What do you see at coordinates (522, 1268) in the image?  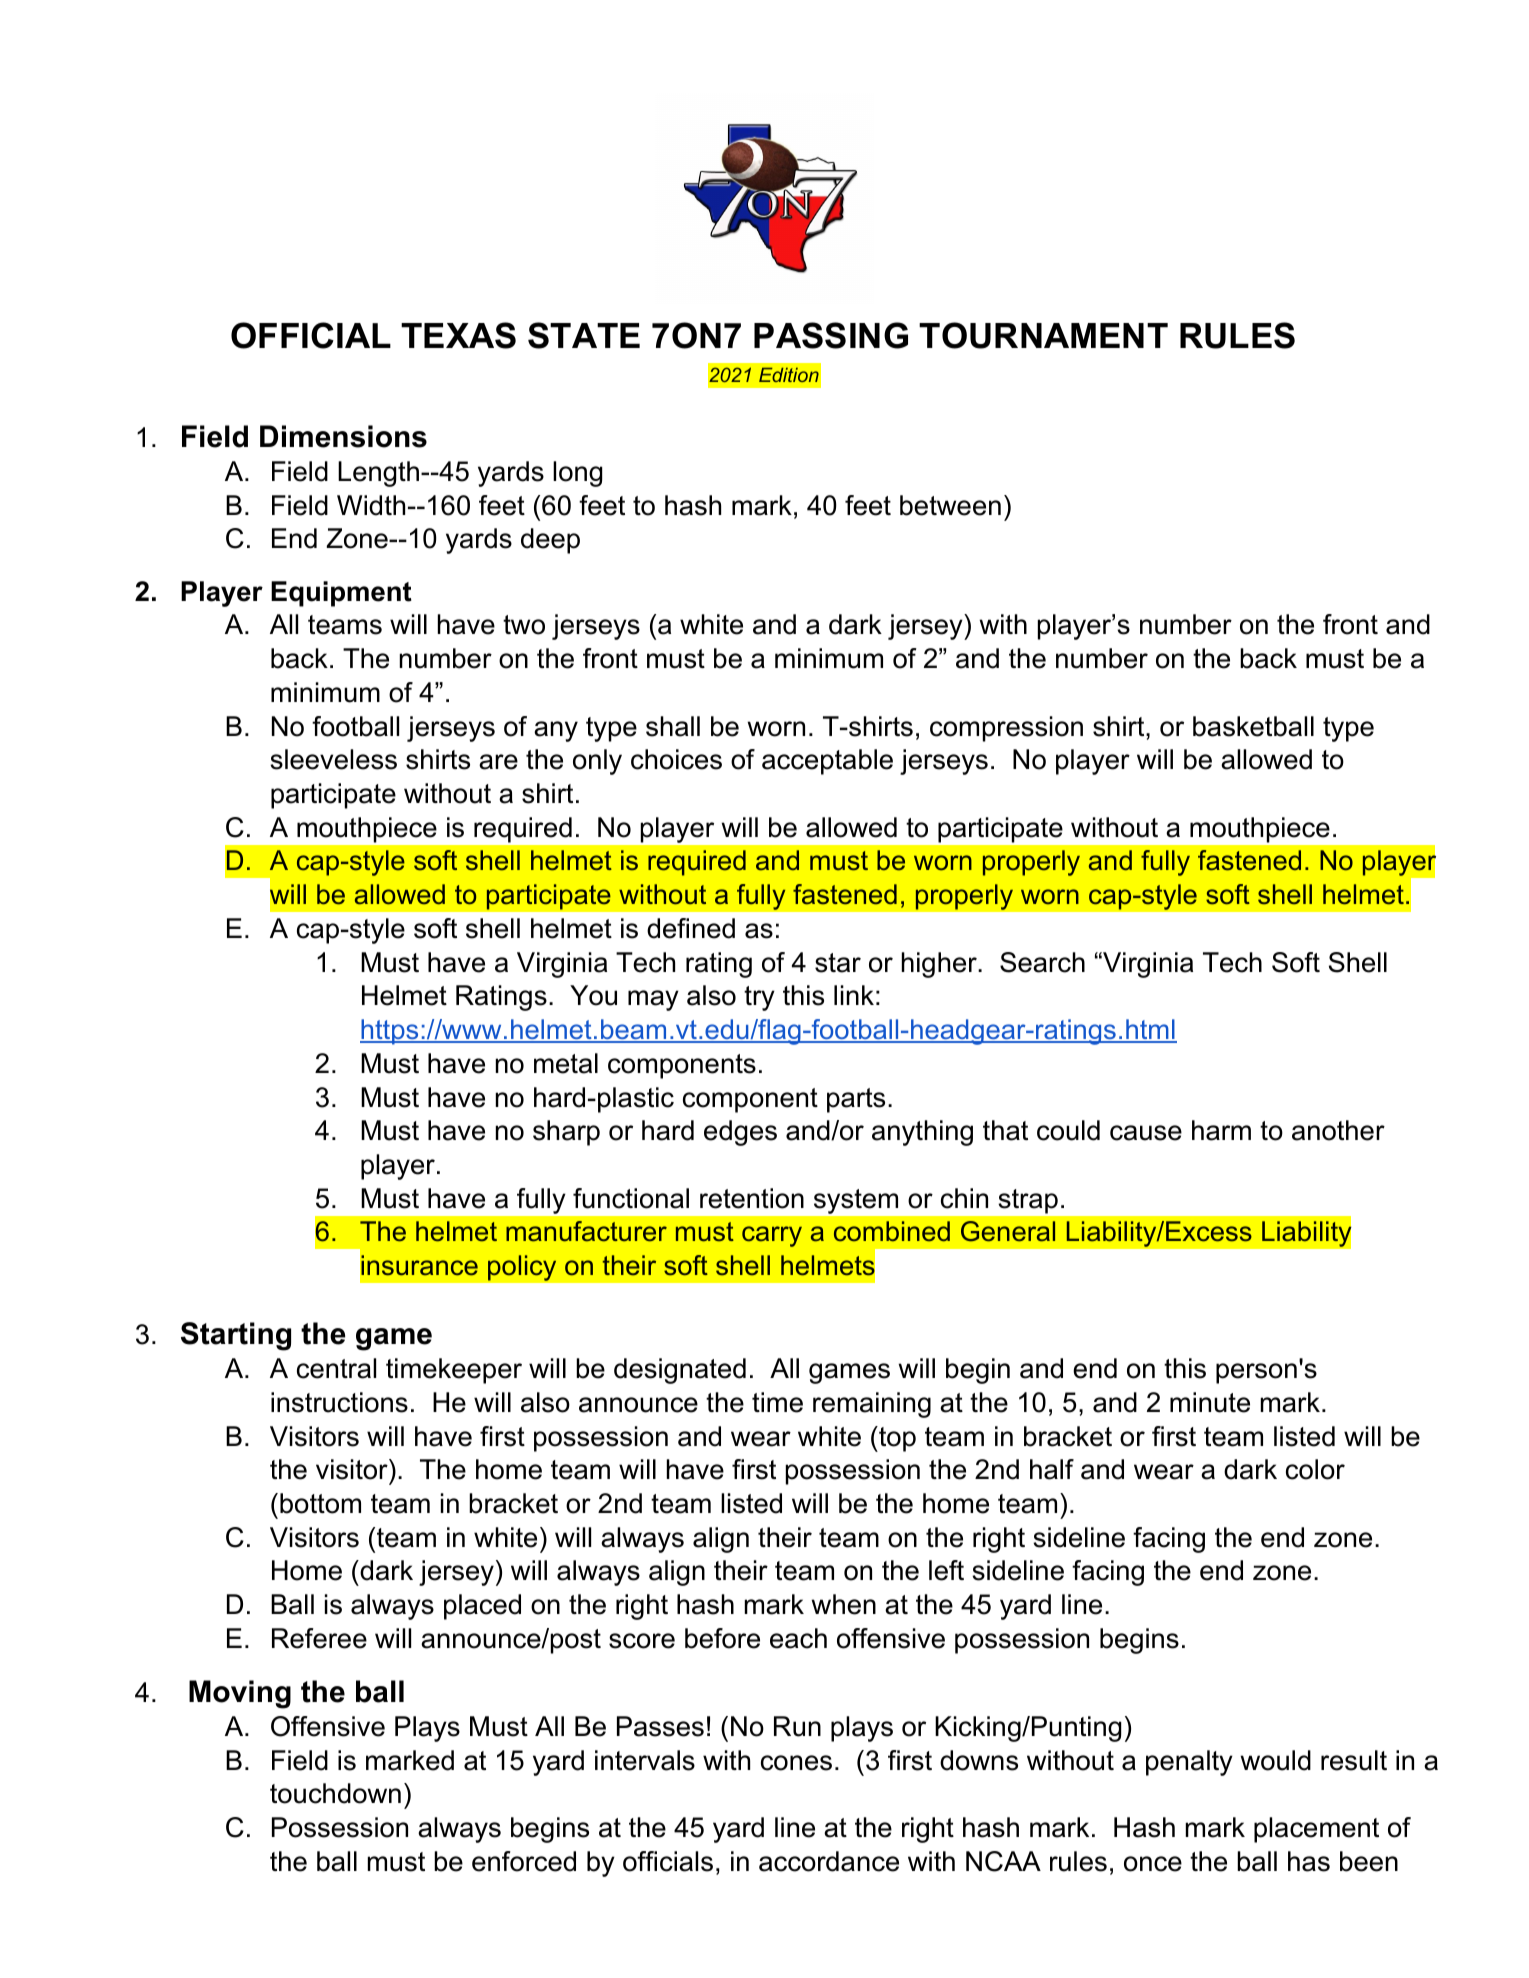 I see `policy` at bounding box center [522, 1268].
